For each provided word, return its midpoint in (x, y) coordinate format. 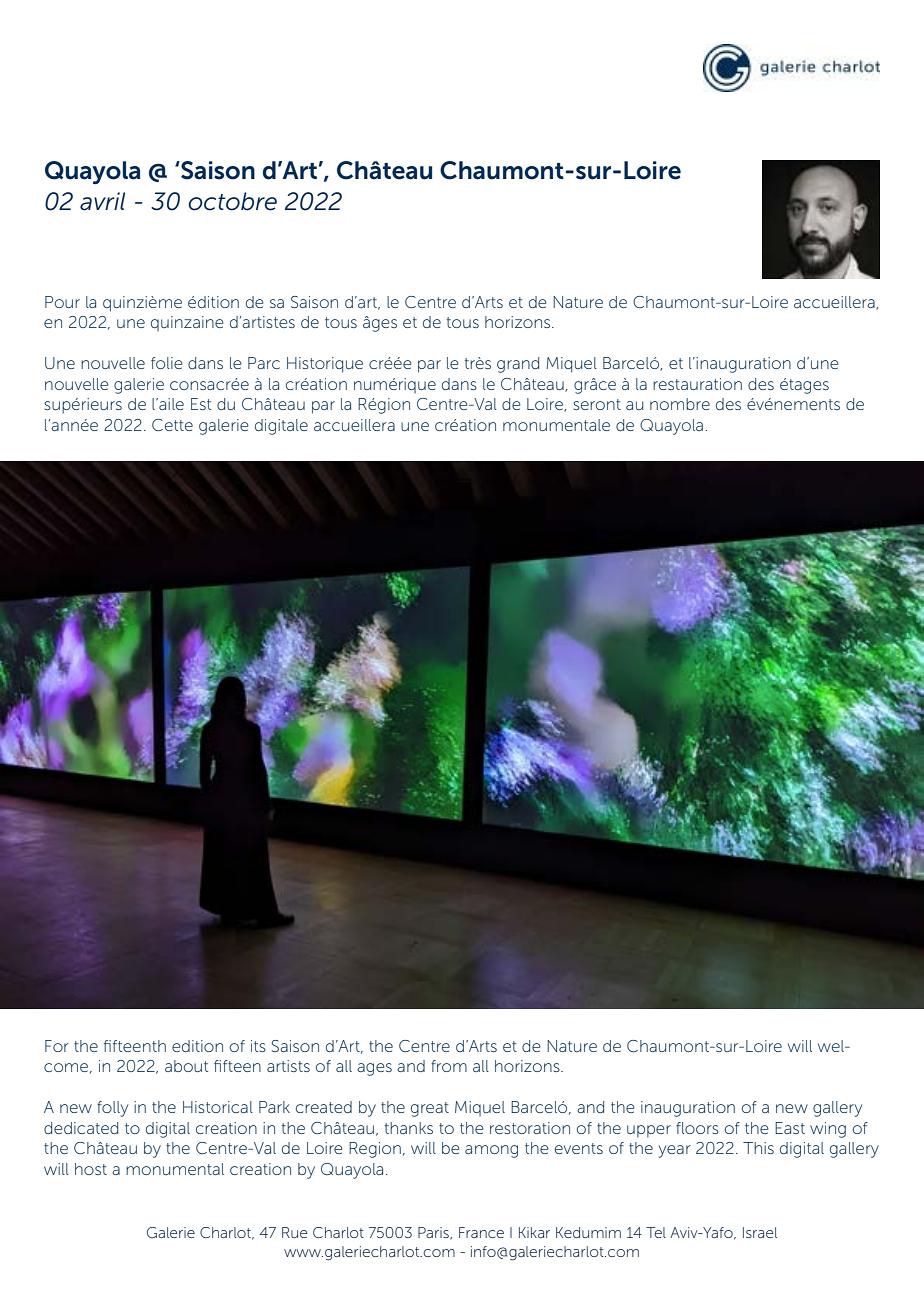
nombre (680, 404)
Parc (264, 363)
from (449, 1066)
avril (102, 201)
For (57, 1046)
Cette (172, 425)
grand (518, 365)
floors (697, 1128)
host (91, 1169)
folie (167, 363)
